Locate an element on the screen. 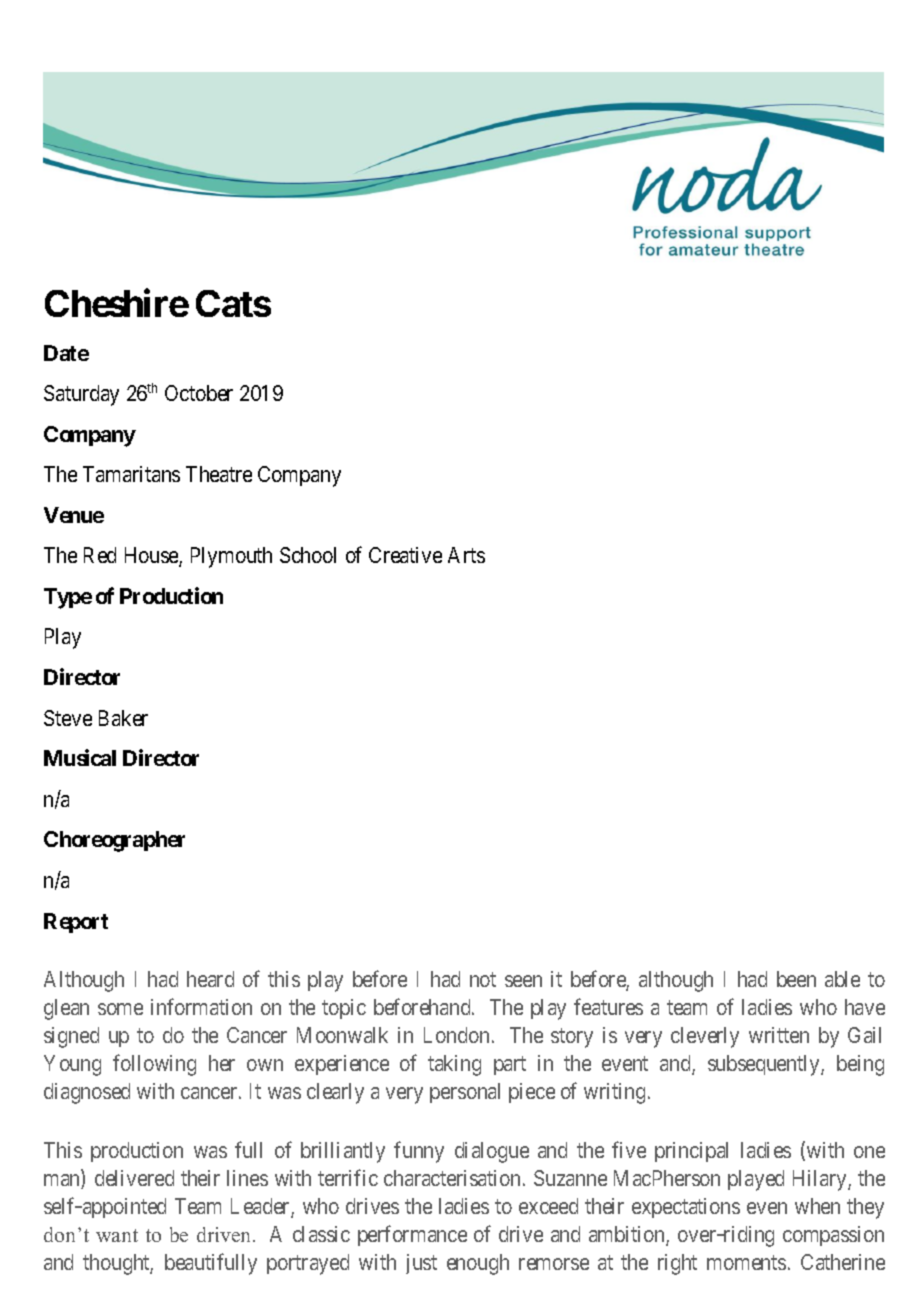 This screenshot has width=924, height=1308. October is located at coordinates (199, 393).
